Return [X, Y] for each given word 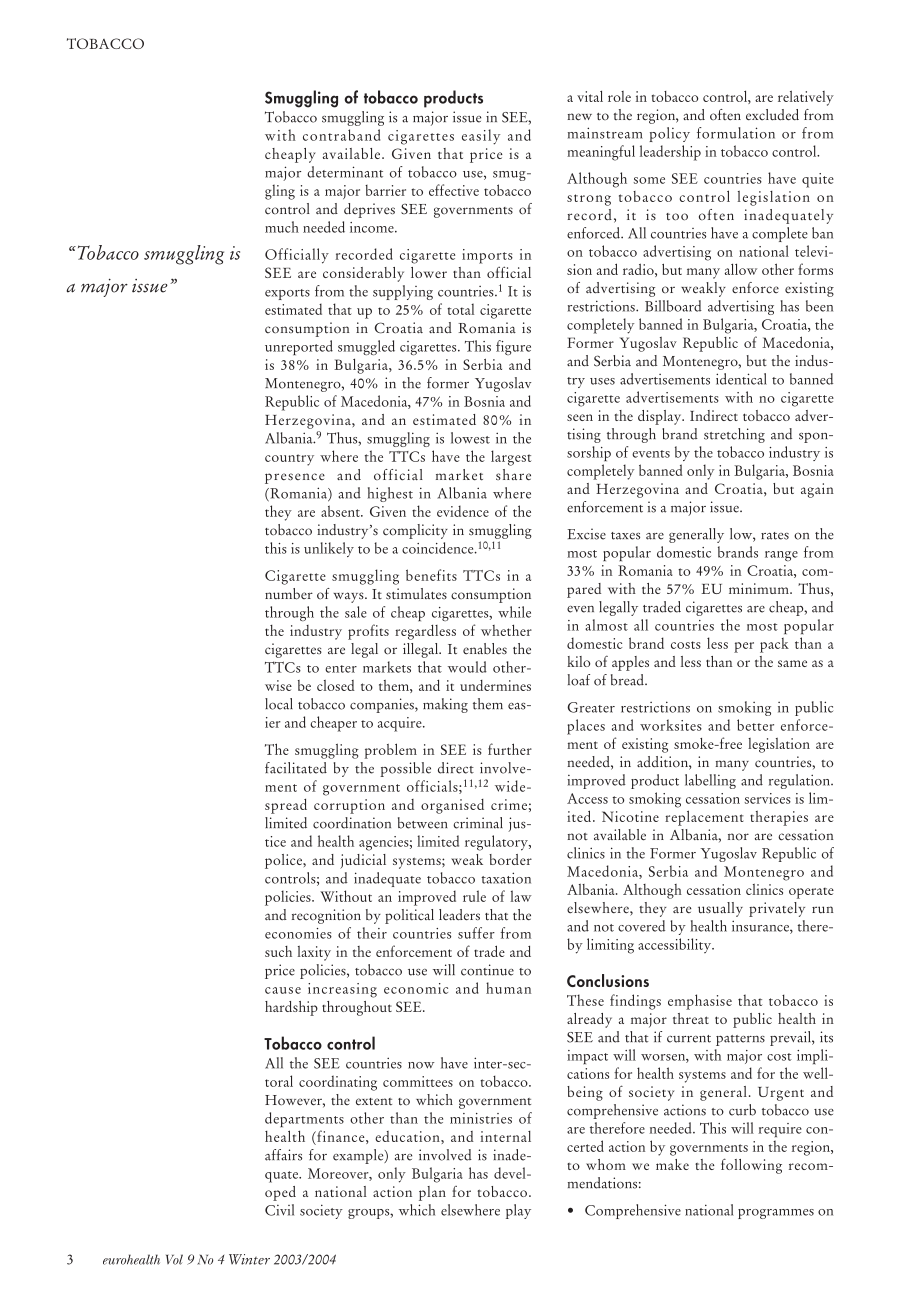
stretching [734, 435]
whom [606, 1164]
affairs [283, 1155]
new [579, 117]
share [513, 475]
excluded [772, 115]
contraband [341, 135]
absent [341, 511]
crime [509, 804]
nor [738, 837]
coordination [352, 823]
